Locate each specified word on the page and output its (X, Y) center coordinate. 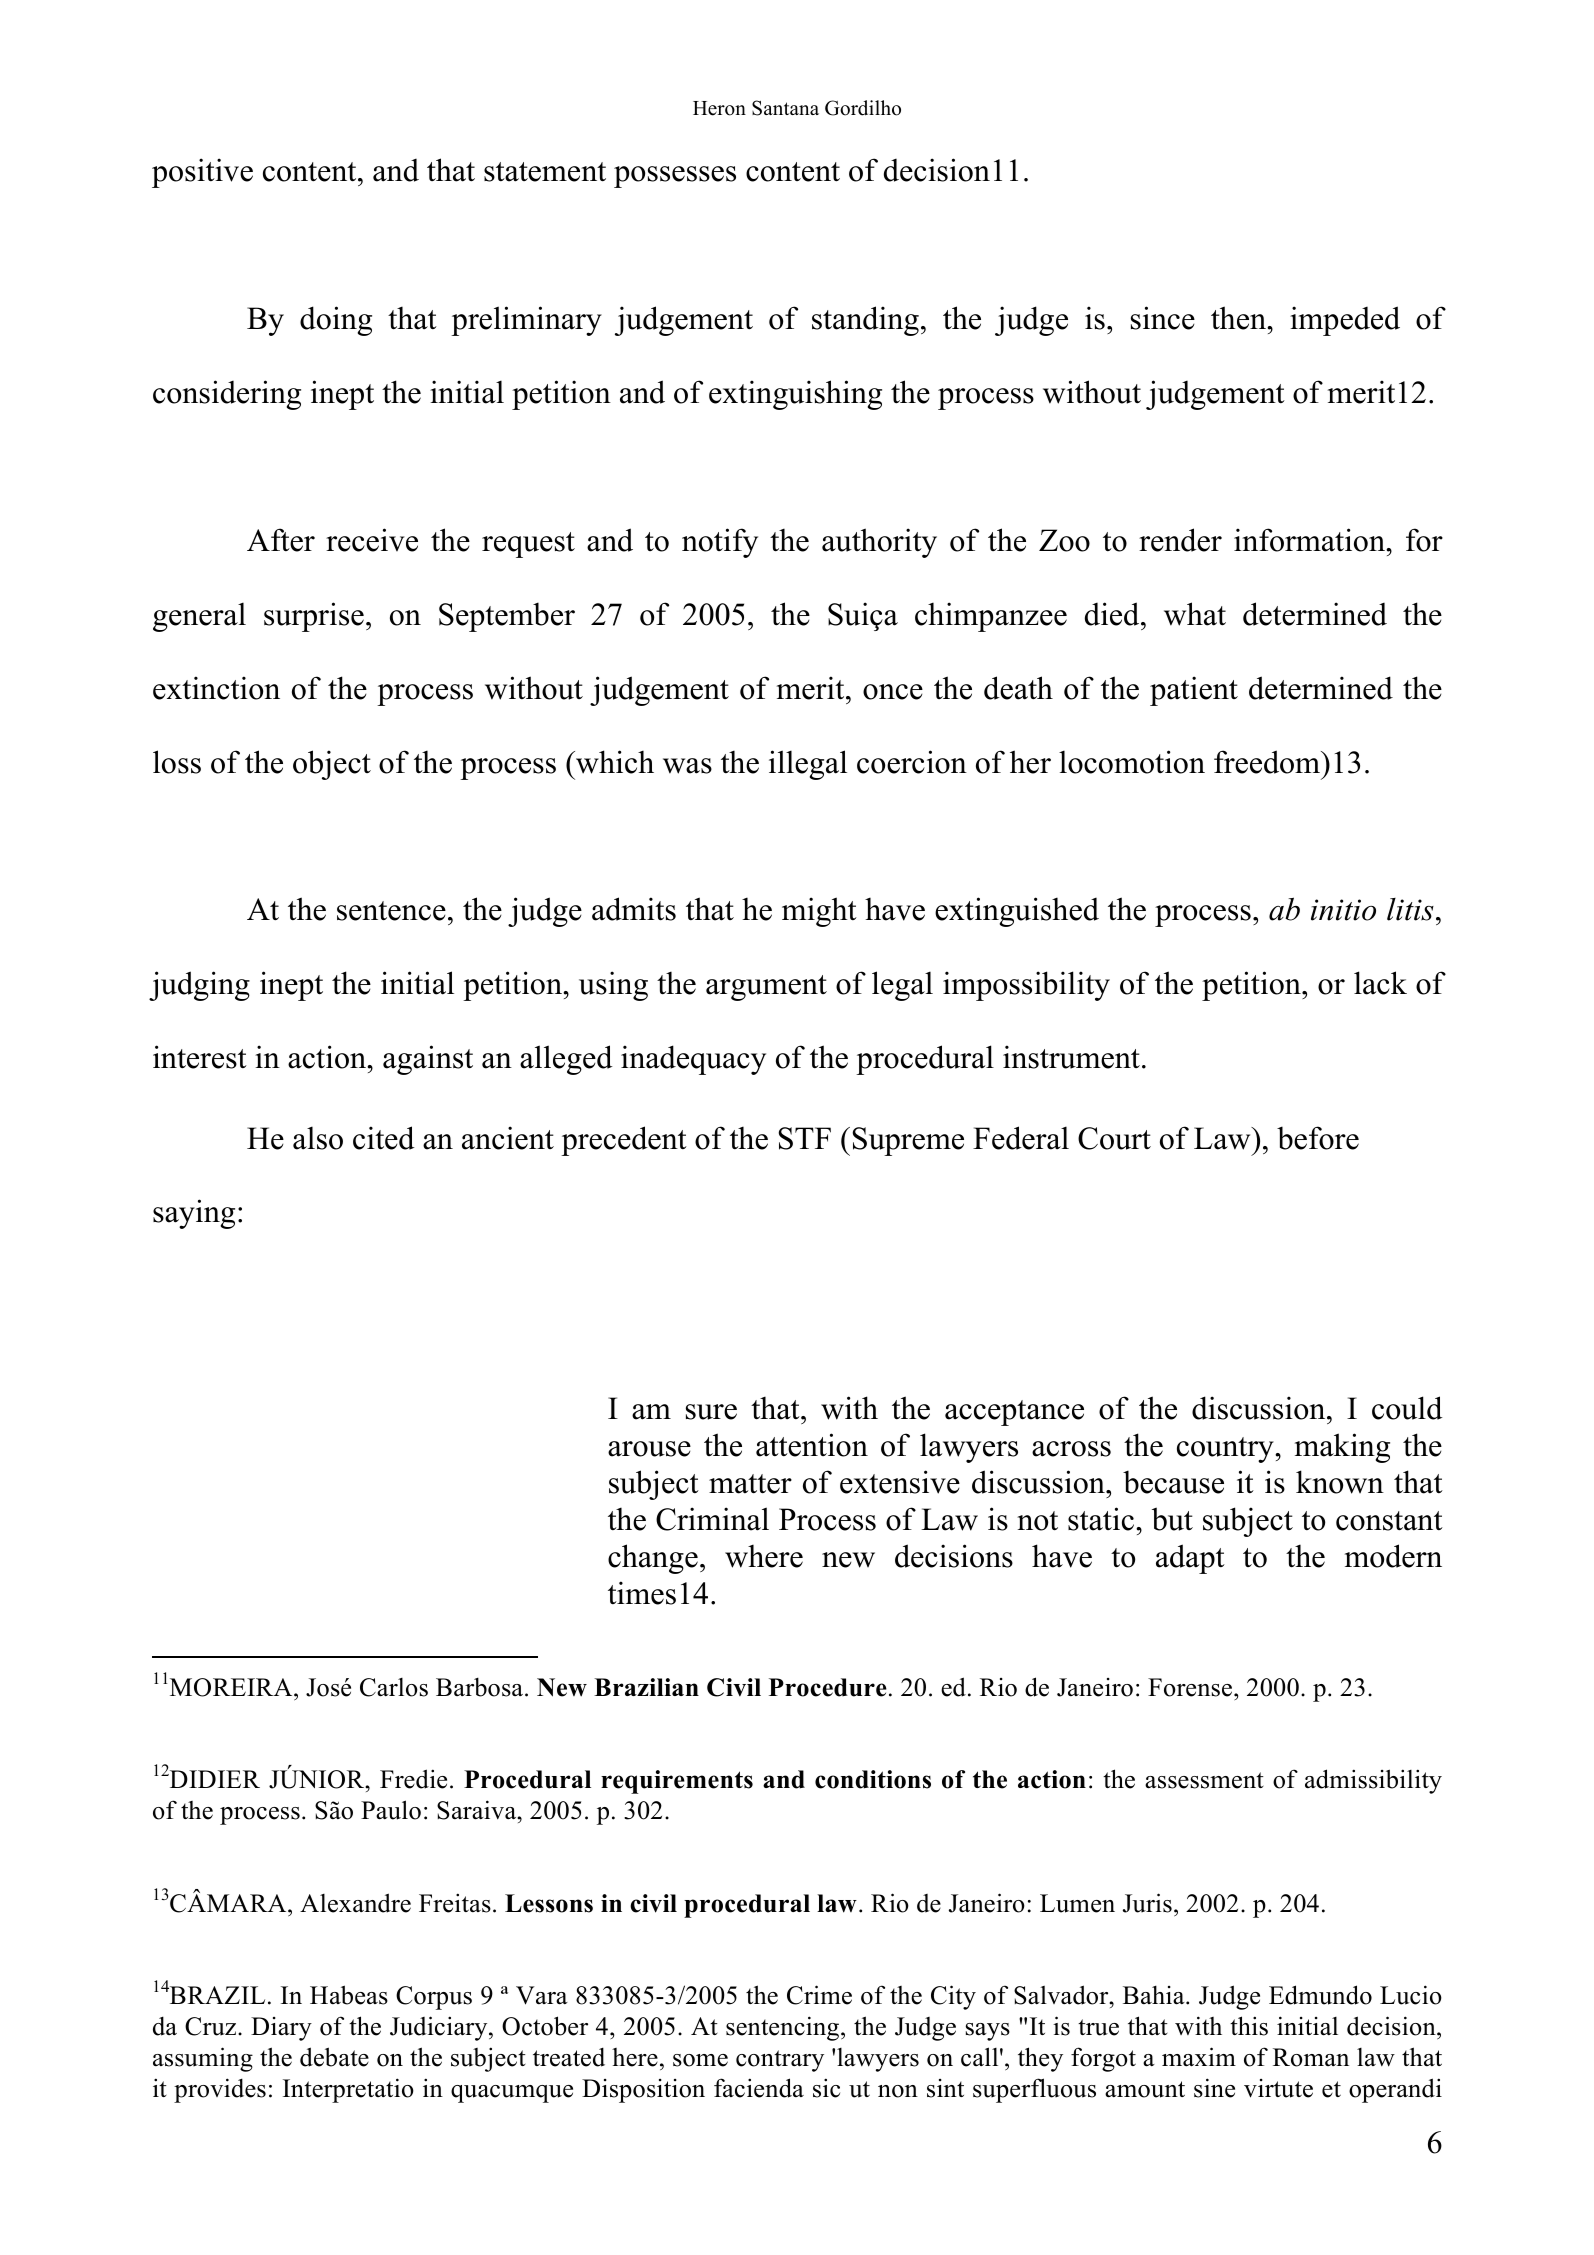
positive (202, 173)
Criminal (712, 1519)
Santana (785, 108)
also (318, 1138)
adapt (1190, 1559)
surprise (314, 617)
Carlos (394, 1687)
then (1239, 318)
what (1195, 614)
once (893, 692)
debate (334, 2057)
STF (804, 1138)
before (1318, 1138)
